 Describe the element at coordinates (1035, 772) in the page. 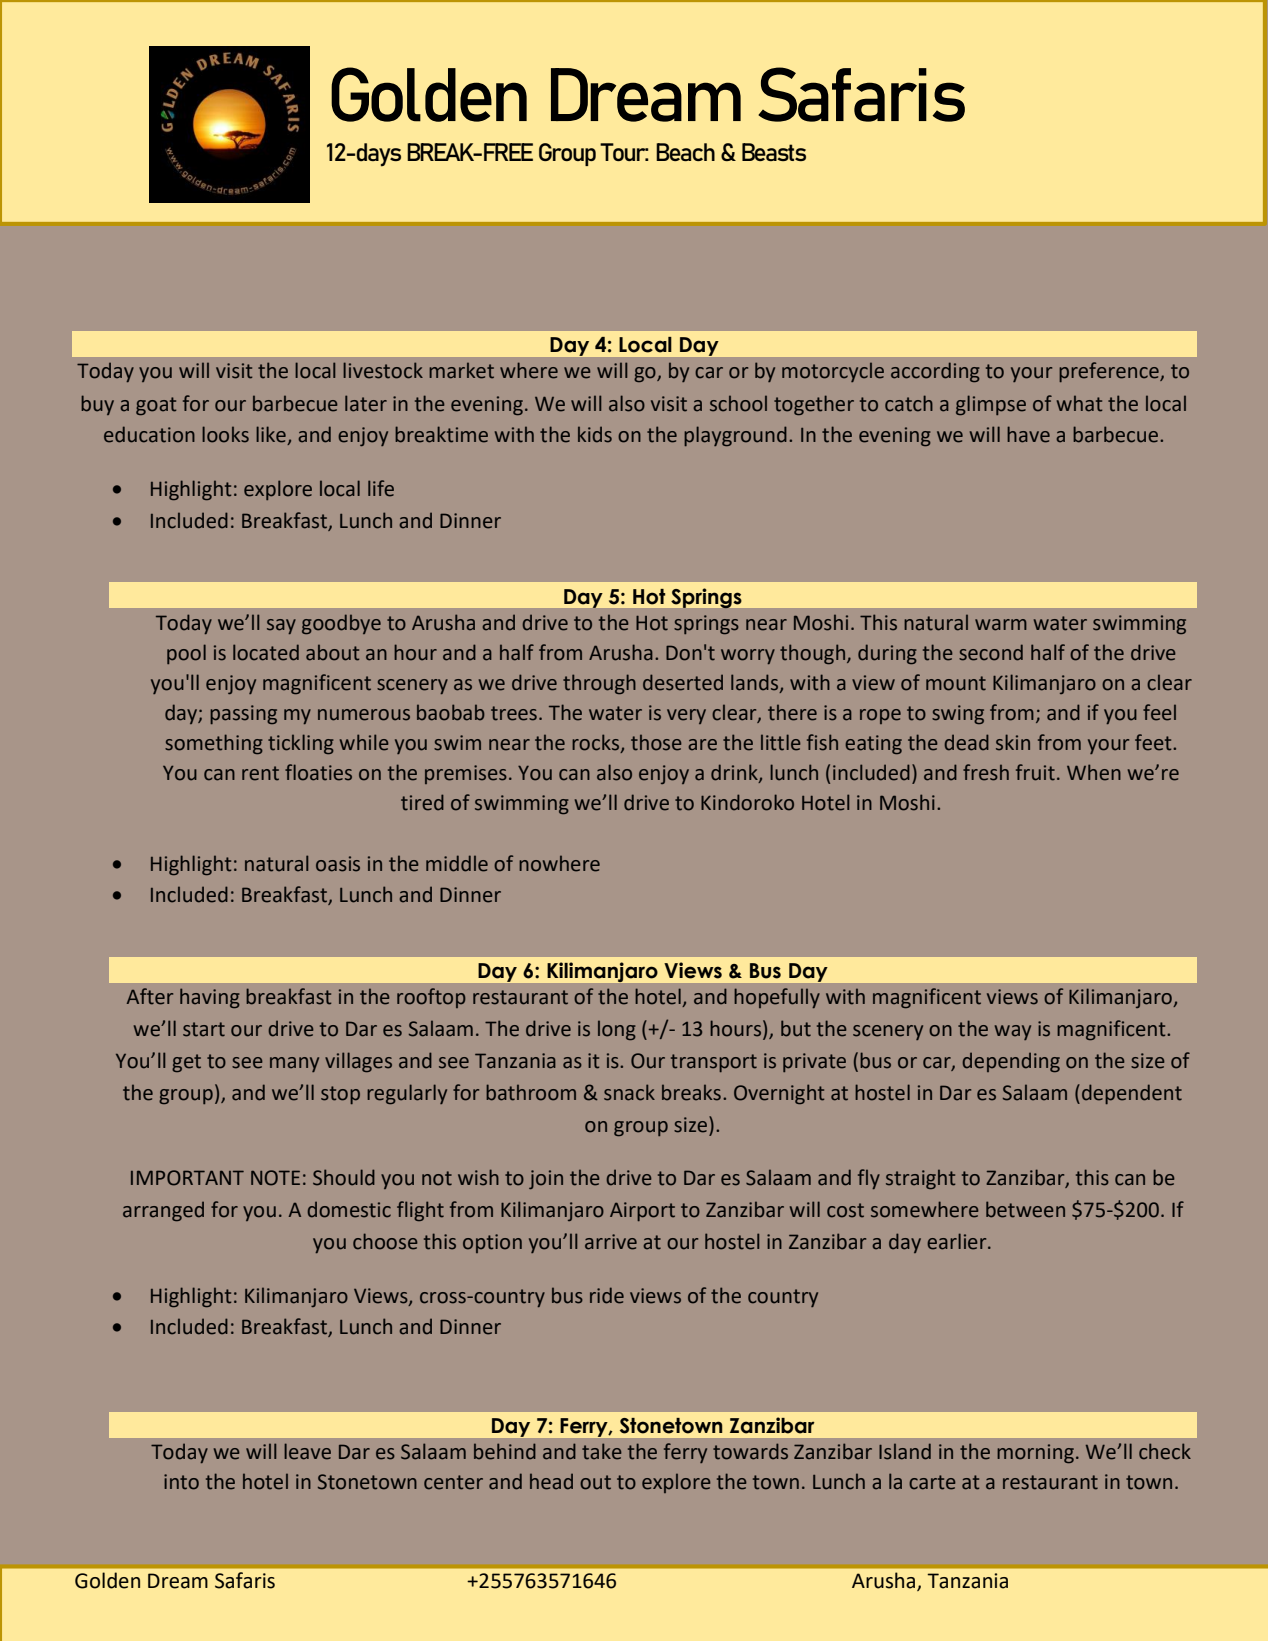

I see `fruit` at that location.
